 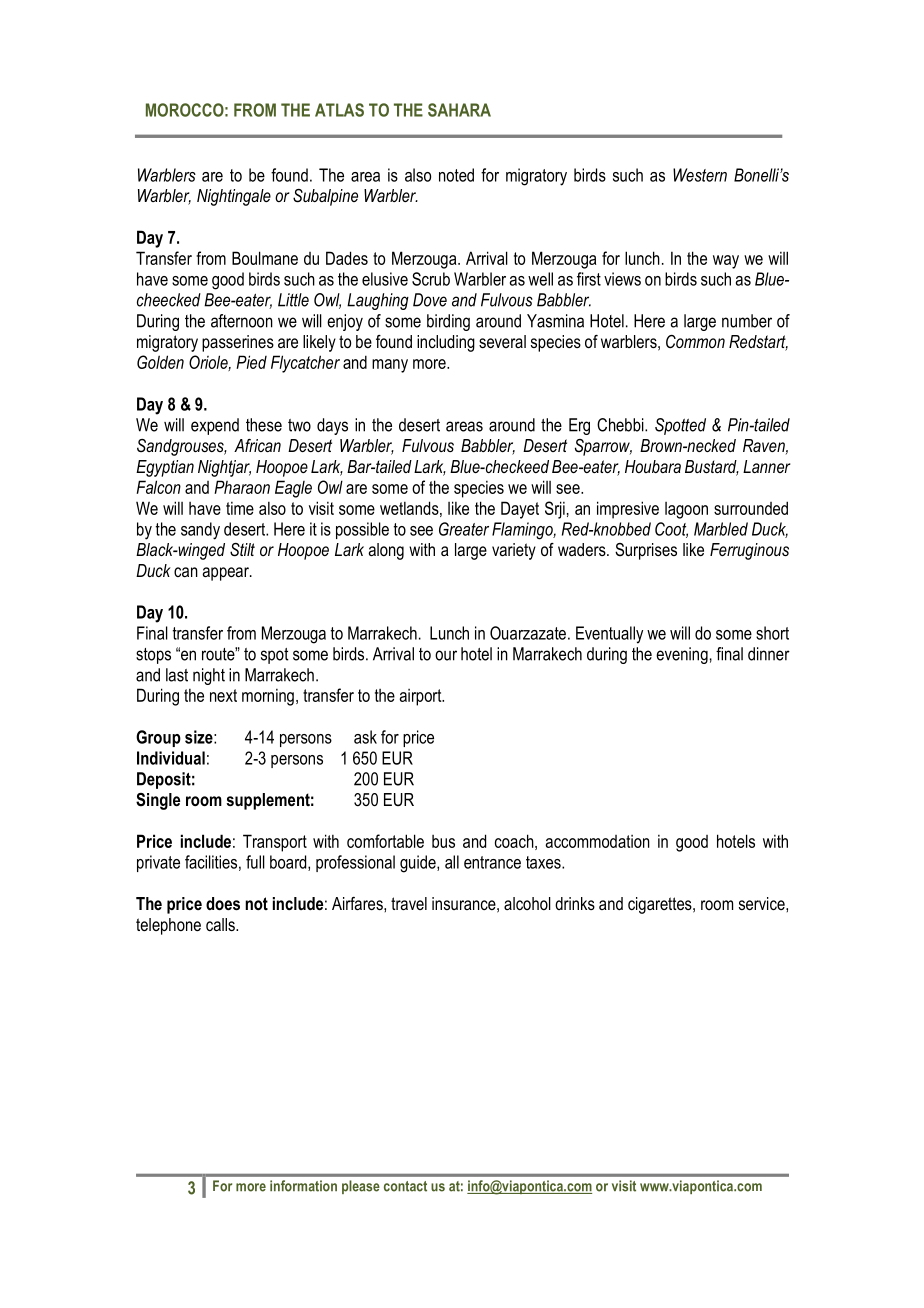 I want to click on SAHARA, so click(x=459, y=110).
